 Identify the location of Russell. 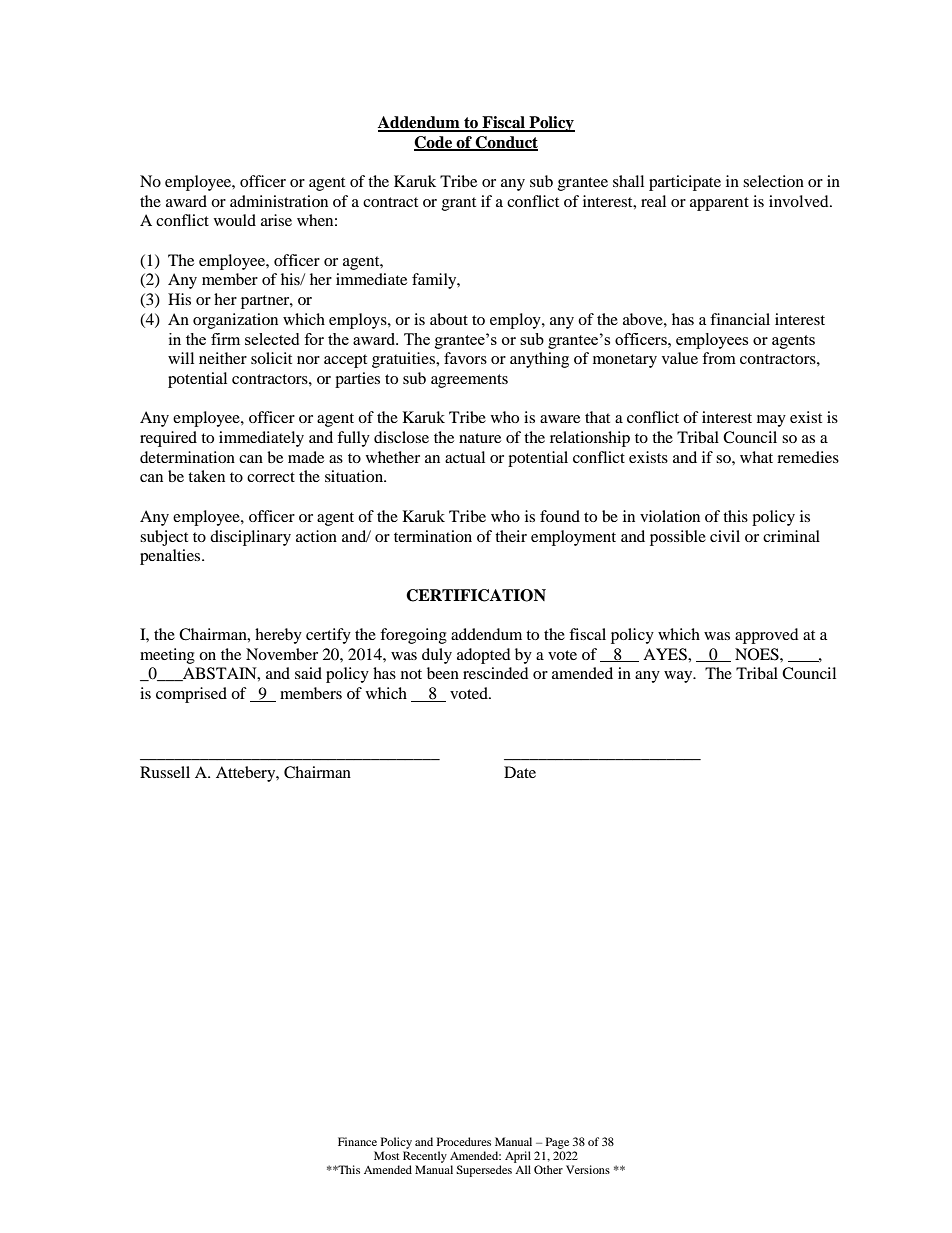
(165, 772).
